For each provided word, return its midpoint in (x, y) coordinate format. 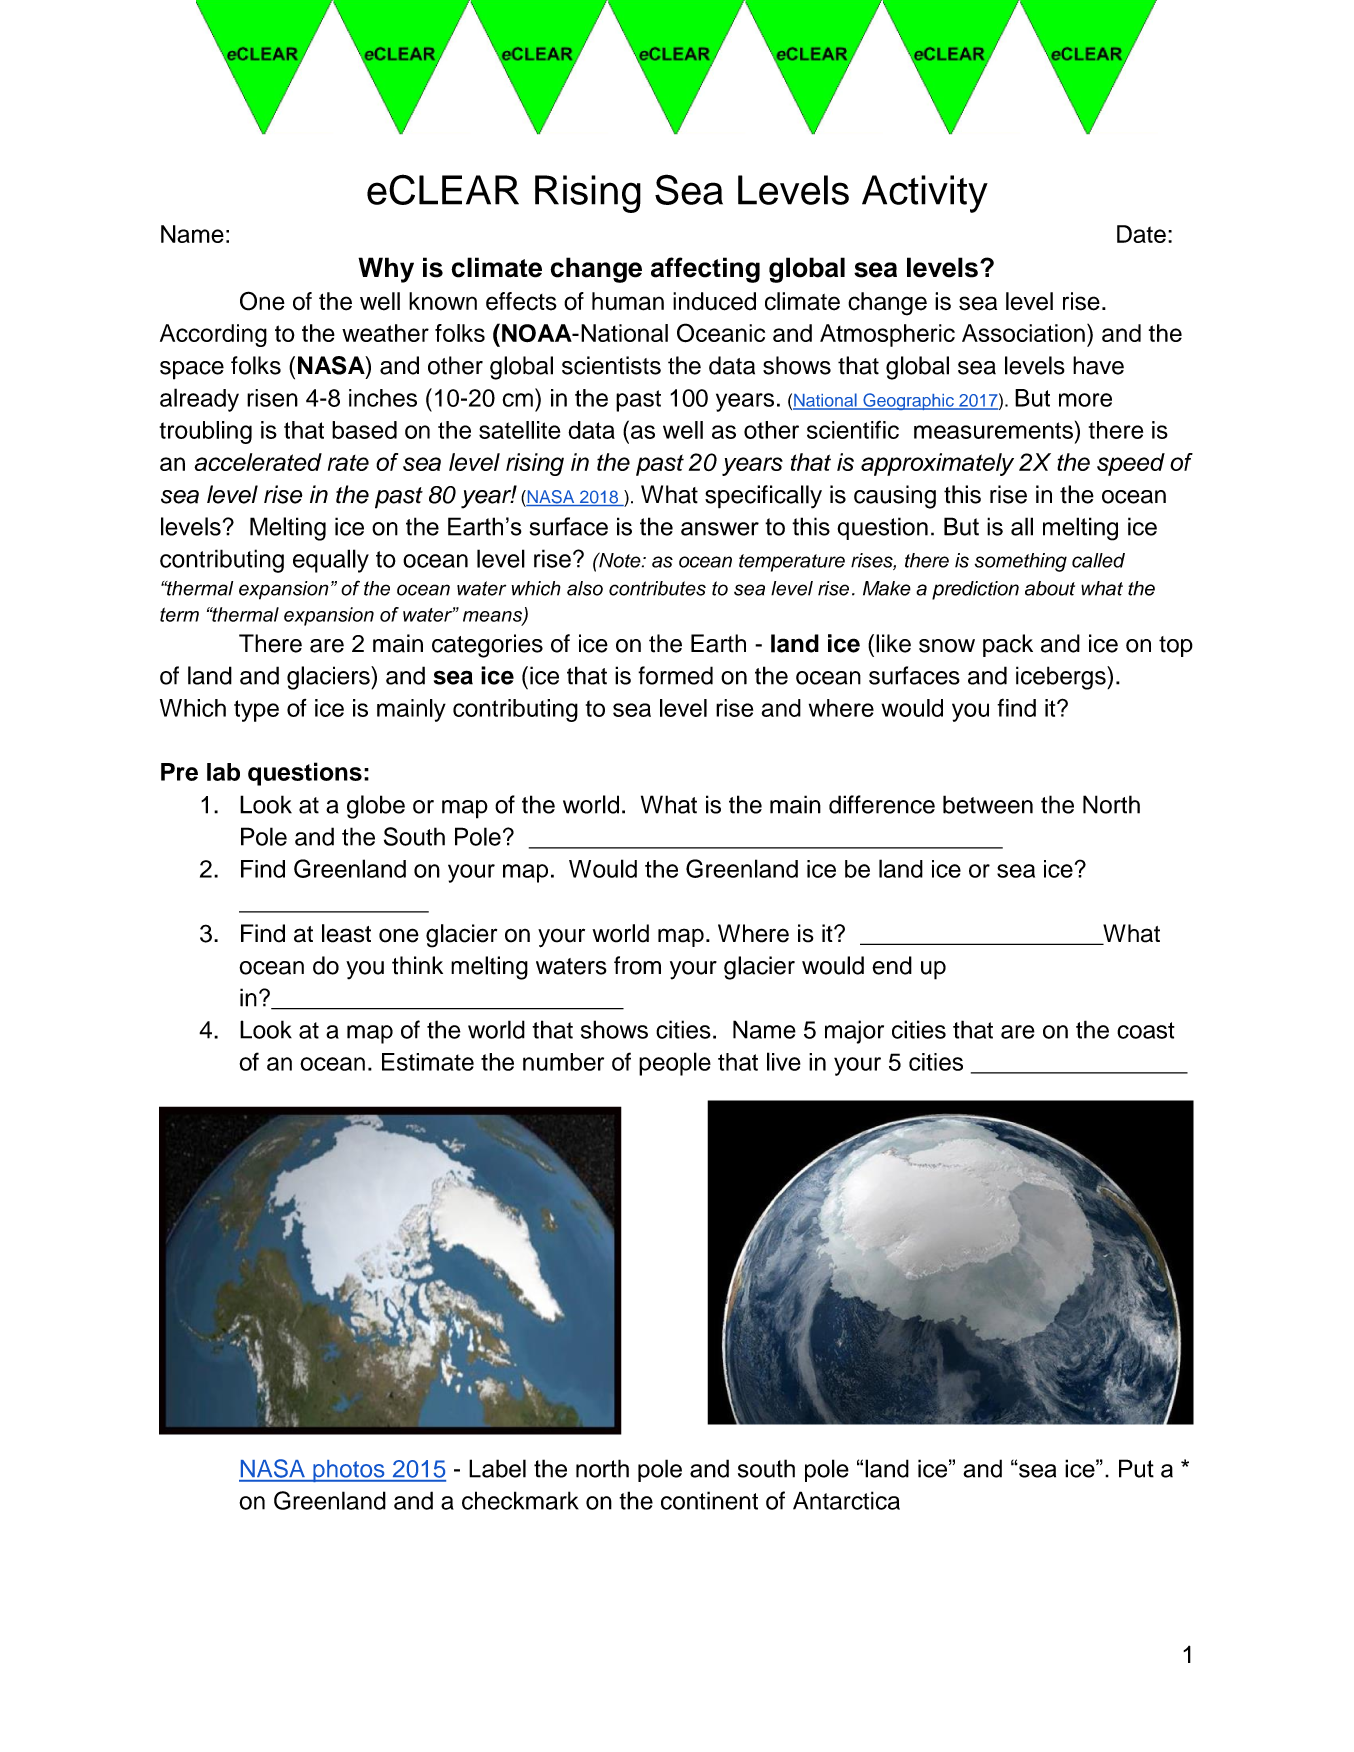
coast (1146, 1030)
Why (386, 270)
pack (1008, 645)
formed (675, 675)
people (675, 1064)
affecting (705, 270)
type (256, 711)
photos (349, 1471)
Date (1141, 234)
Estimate (428, 1062)
